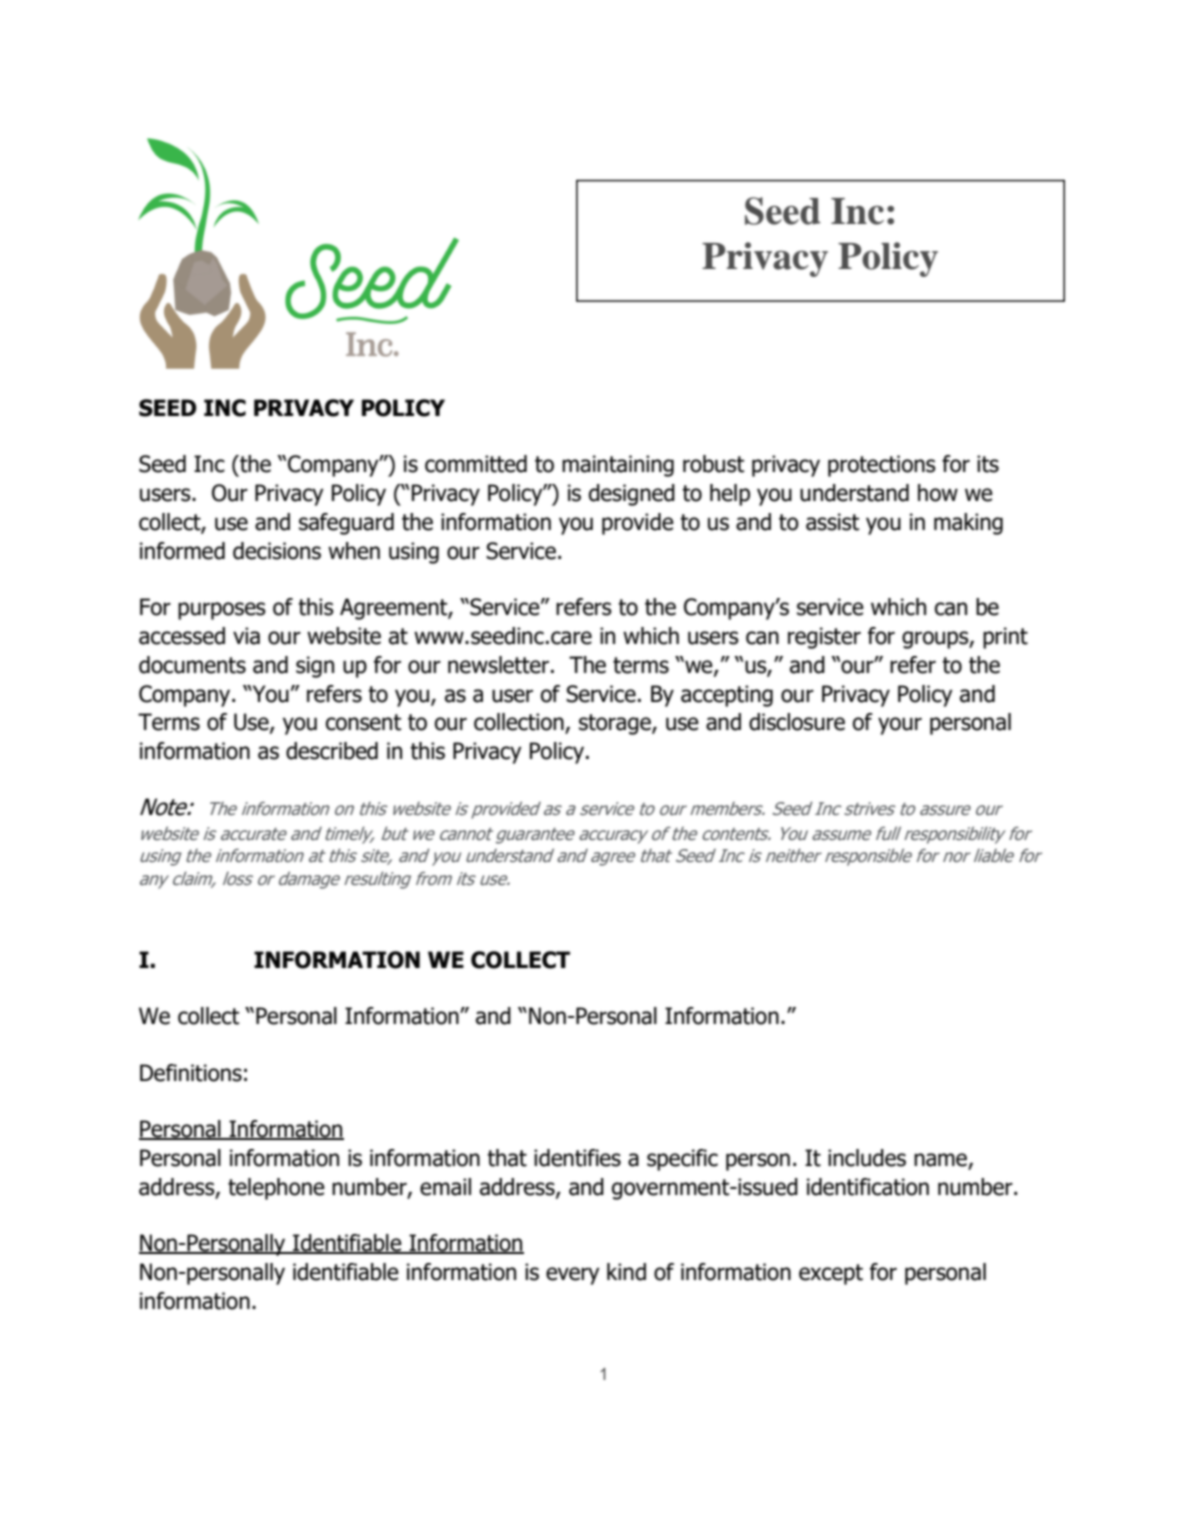 This page has width=1180, height=1527. I want to click on how, so click(938, 493).
